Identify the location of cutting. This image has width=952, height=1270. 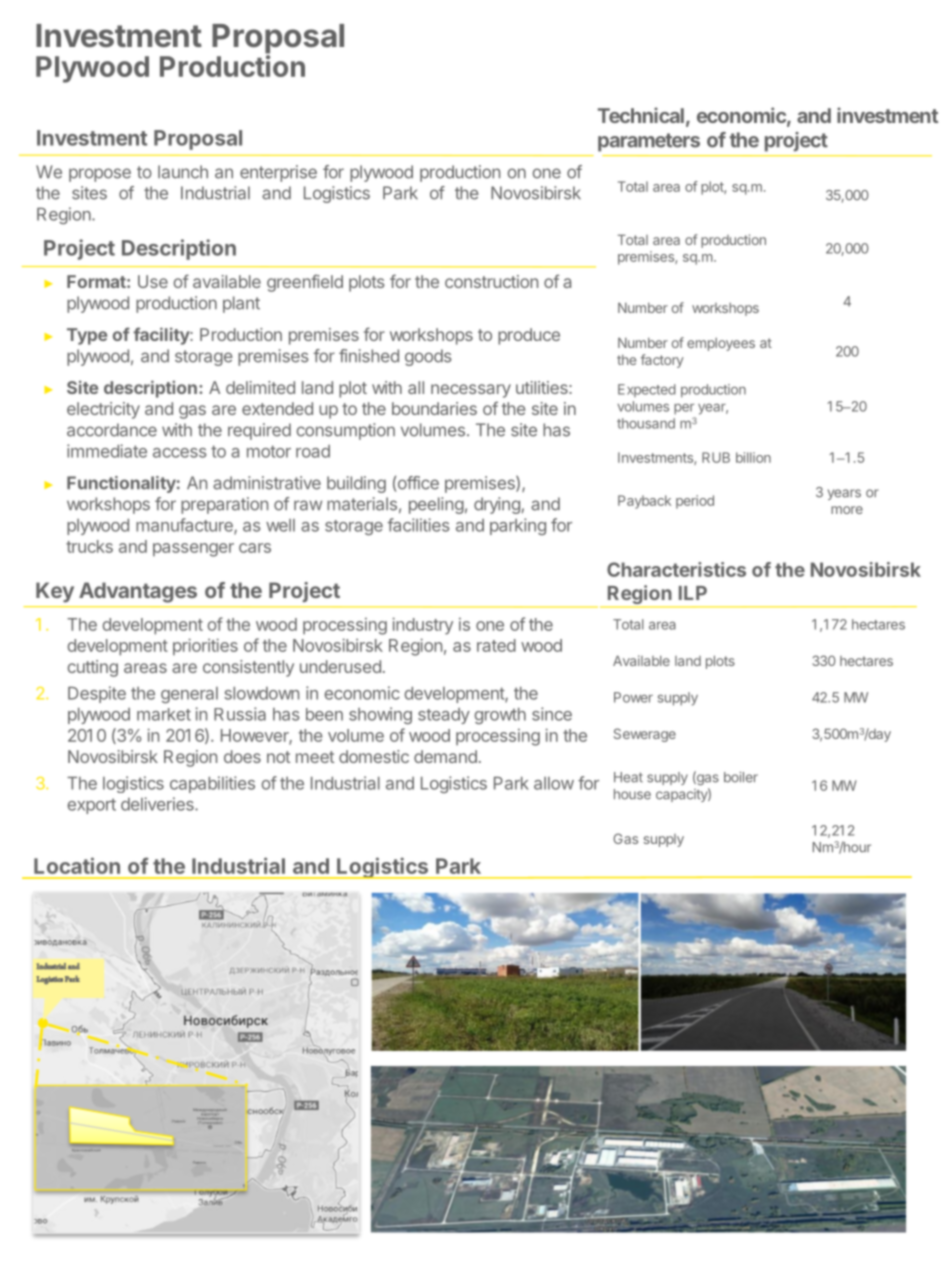
(92, 668).
